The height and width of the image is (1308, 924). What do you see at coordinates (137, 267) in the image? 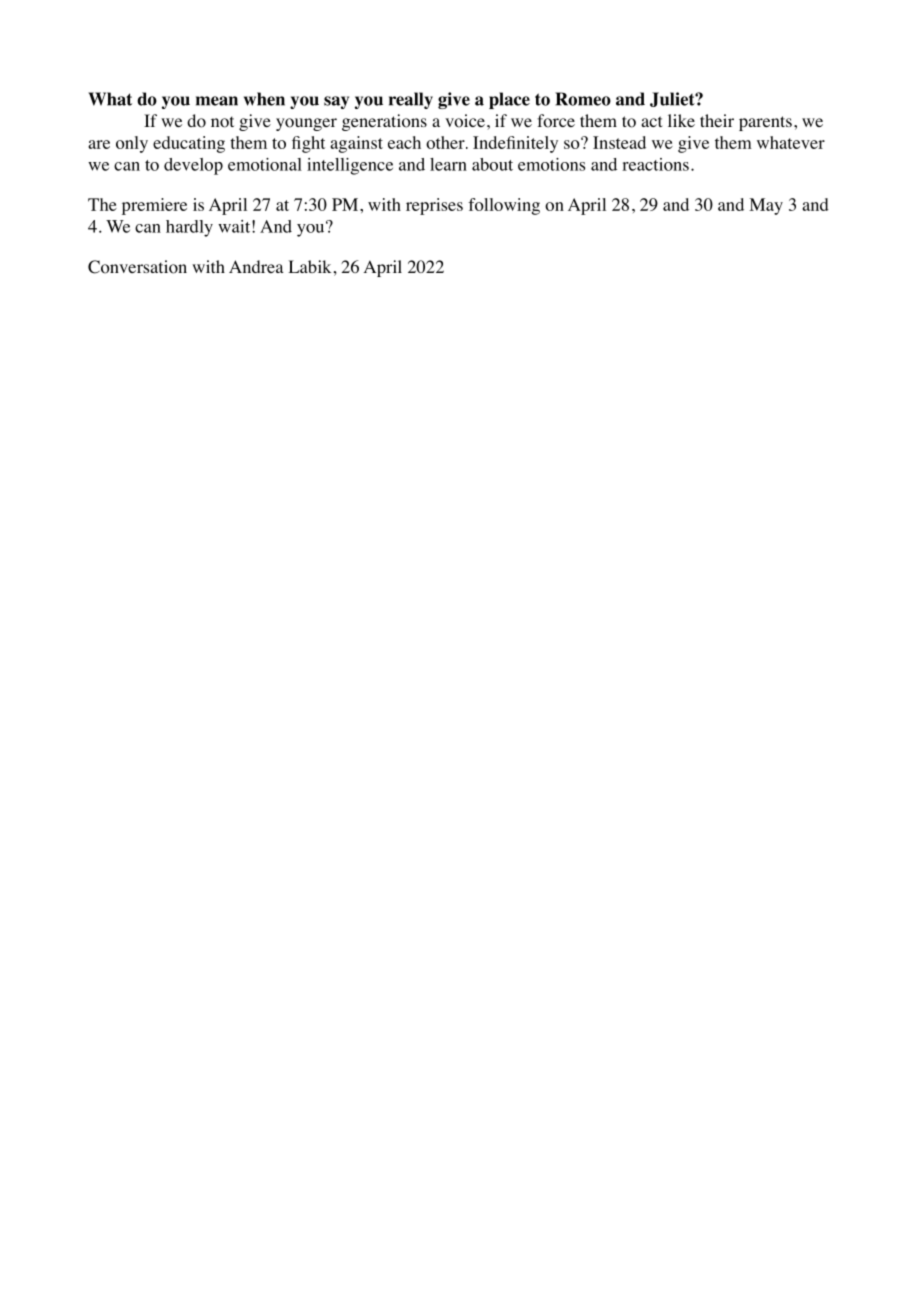
I see `Conversation` at bounding box center [137, 267].
